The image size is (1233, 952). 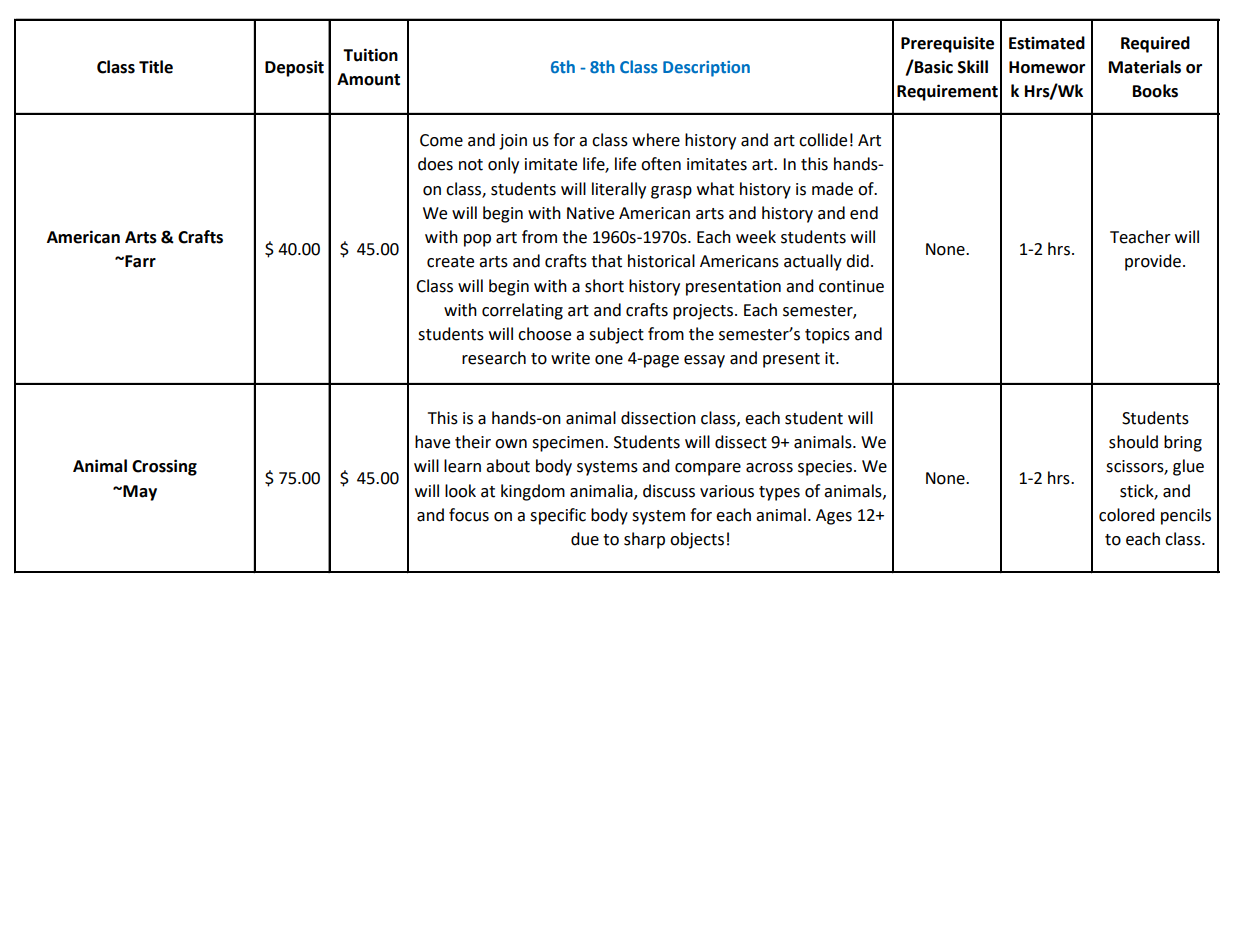 What do you see at coordinates (494, 358) in the screenshot?
I see `research` at bounding box center [494, 358].
